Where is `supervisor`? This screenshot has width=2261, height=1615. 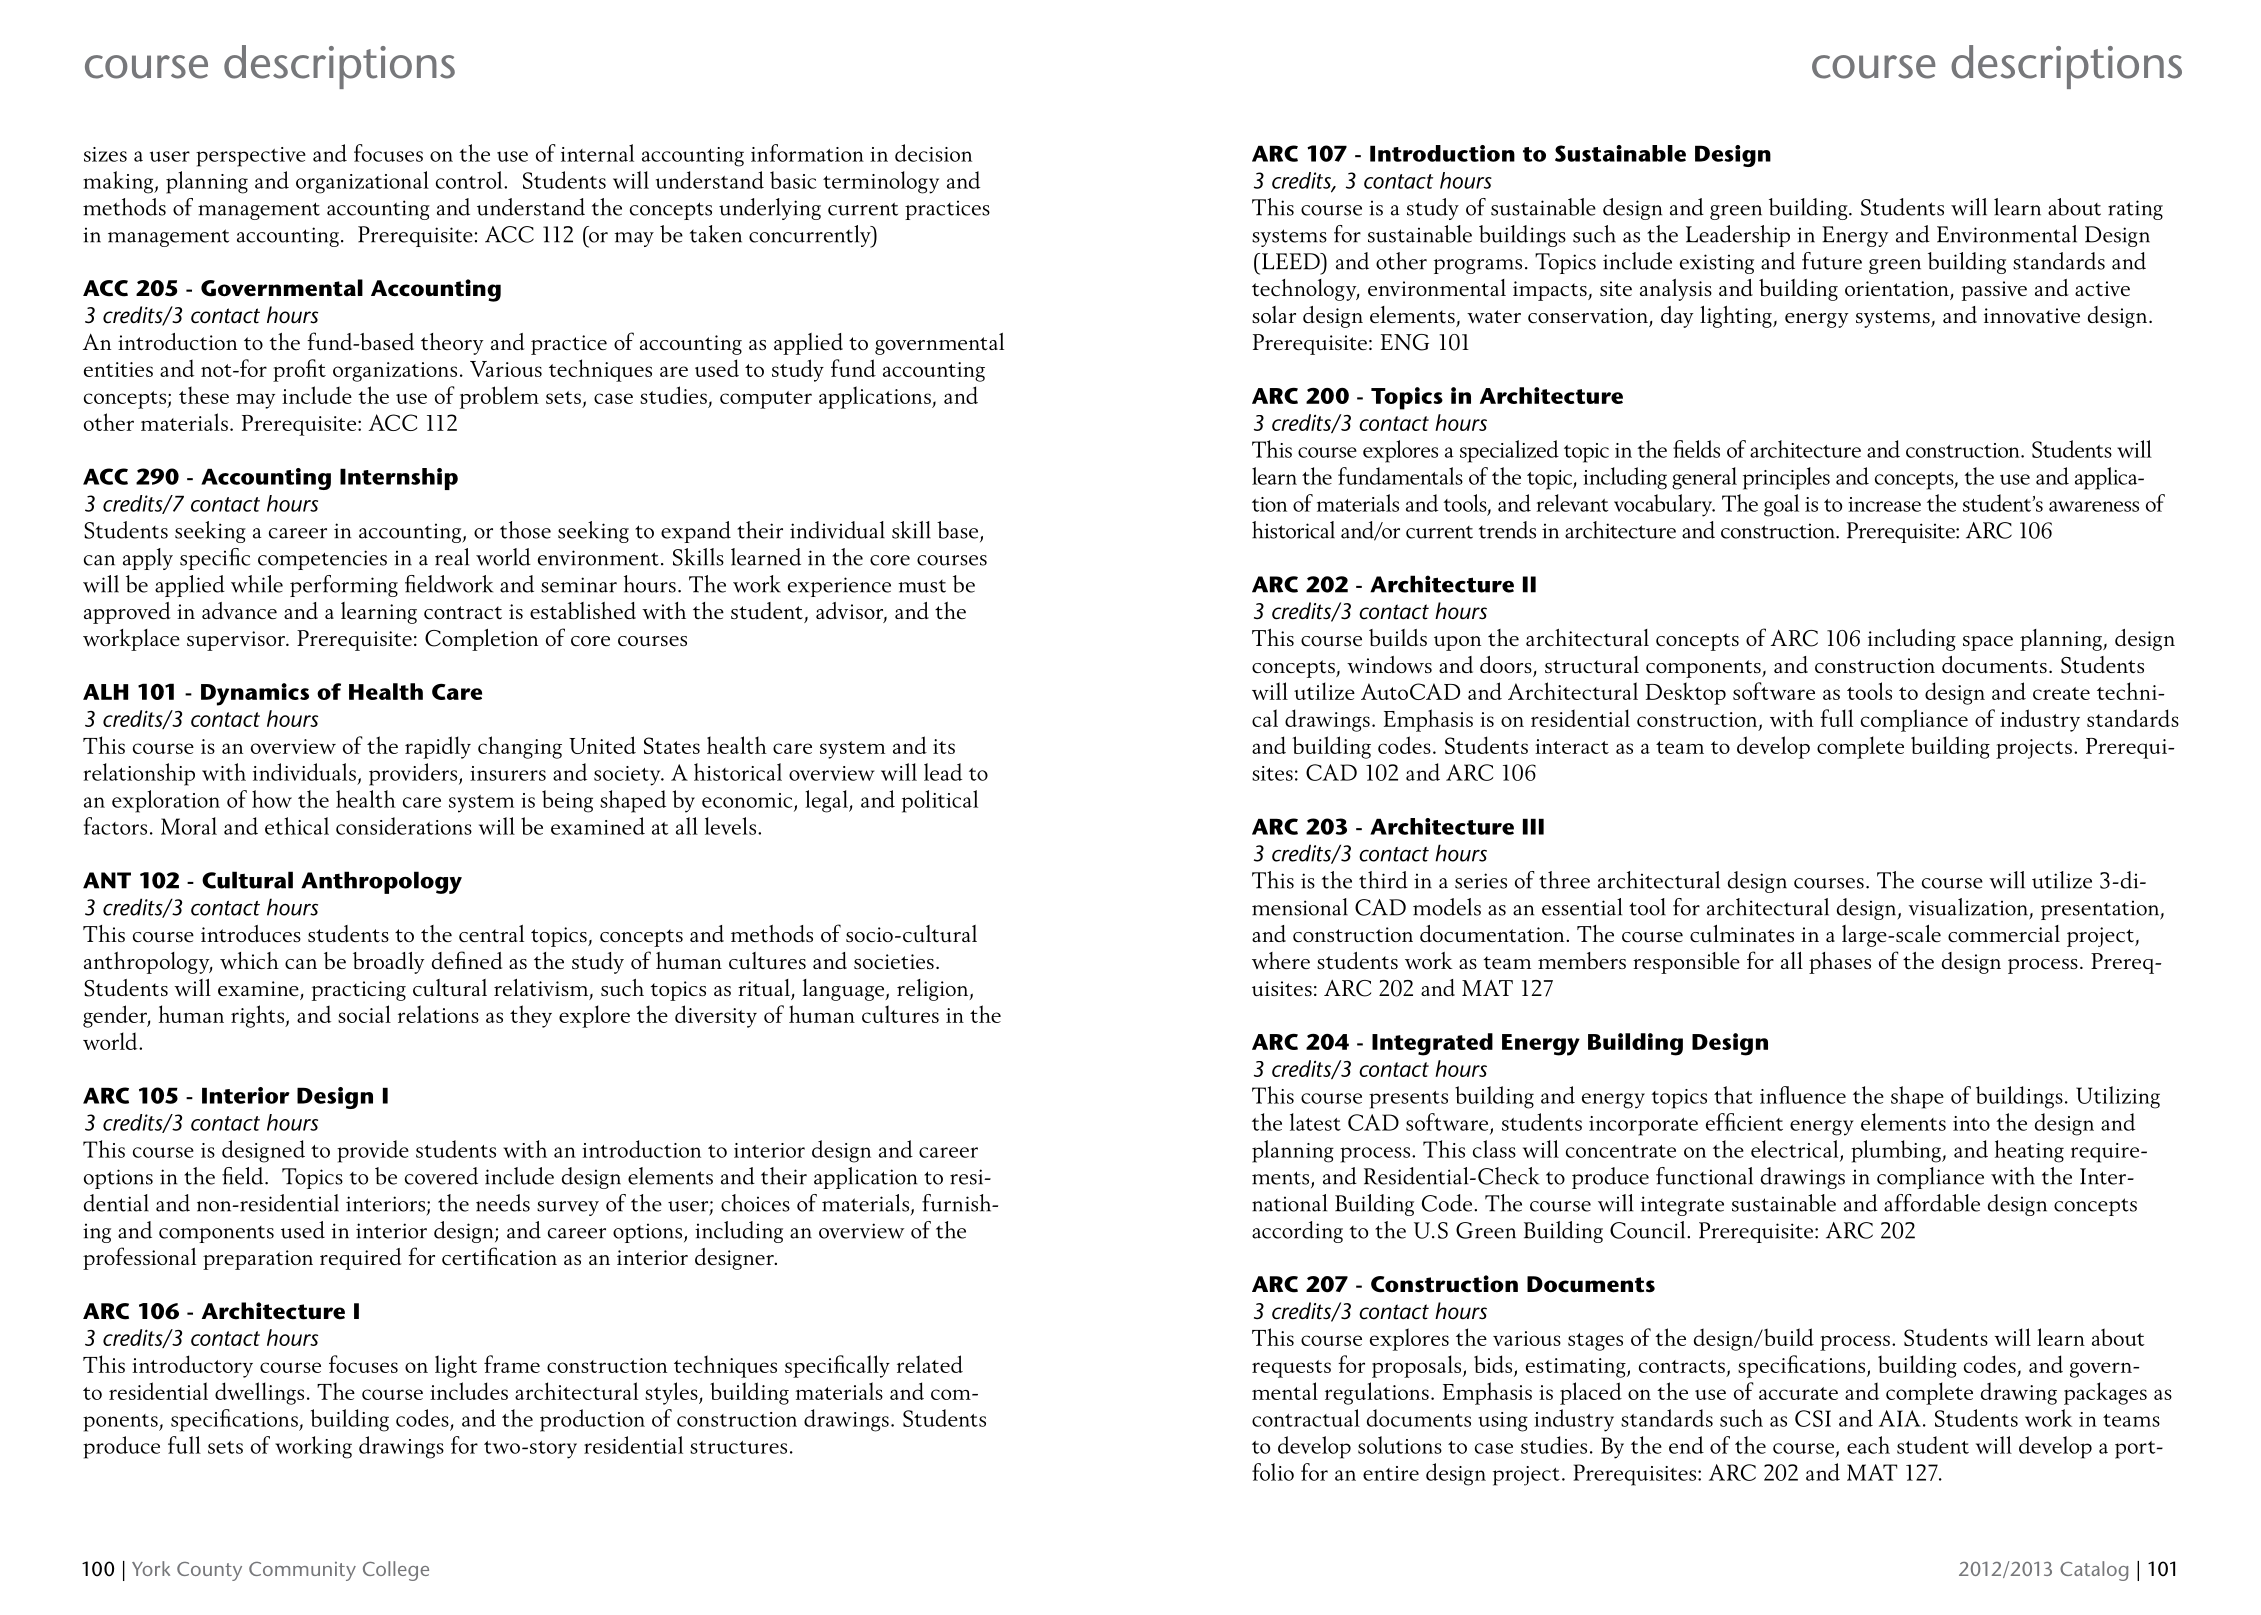 supervisor is located at coordinates (237, 641).
